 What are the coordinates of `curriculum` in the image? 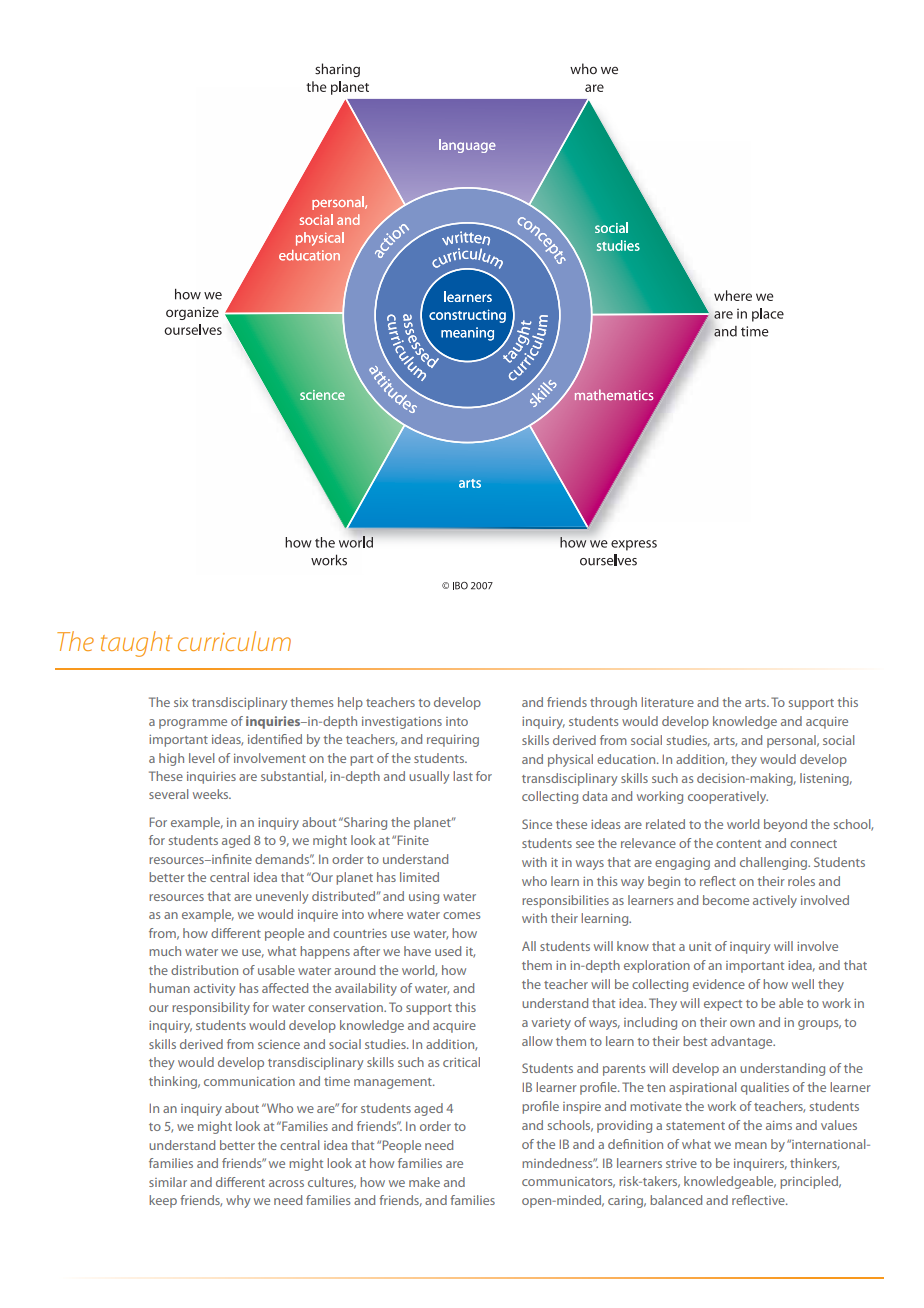 It's located at (234, 641).
